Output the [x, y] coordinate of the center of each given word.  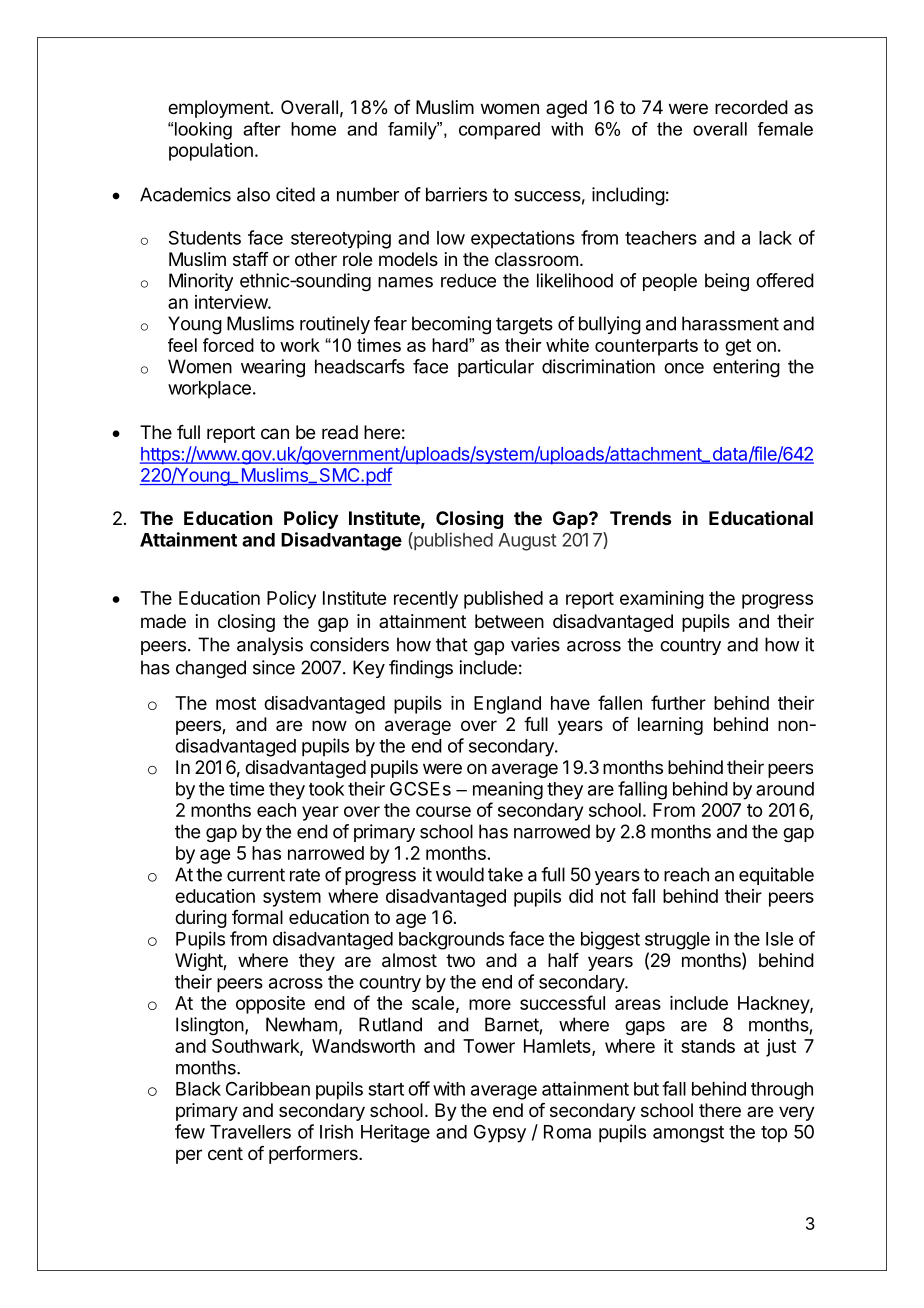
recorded [751, 107]
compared [499, 131]
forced [228, 345]
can [275, 434]
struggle [677, 941]
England [507, 705]
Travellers [250, 1132]
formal [257, 917]
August [527, 542]
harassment [730, 323]
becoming [451, 325]
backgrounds [451, 941]
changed [211, 669]
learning [670, 726]
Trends [640, 518]
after [262, 129]
